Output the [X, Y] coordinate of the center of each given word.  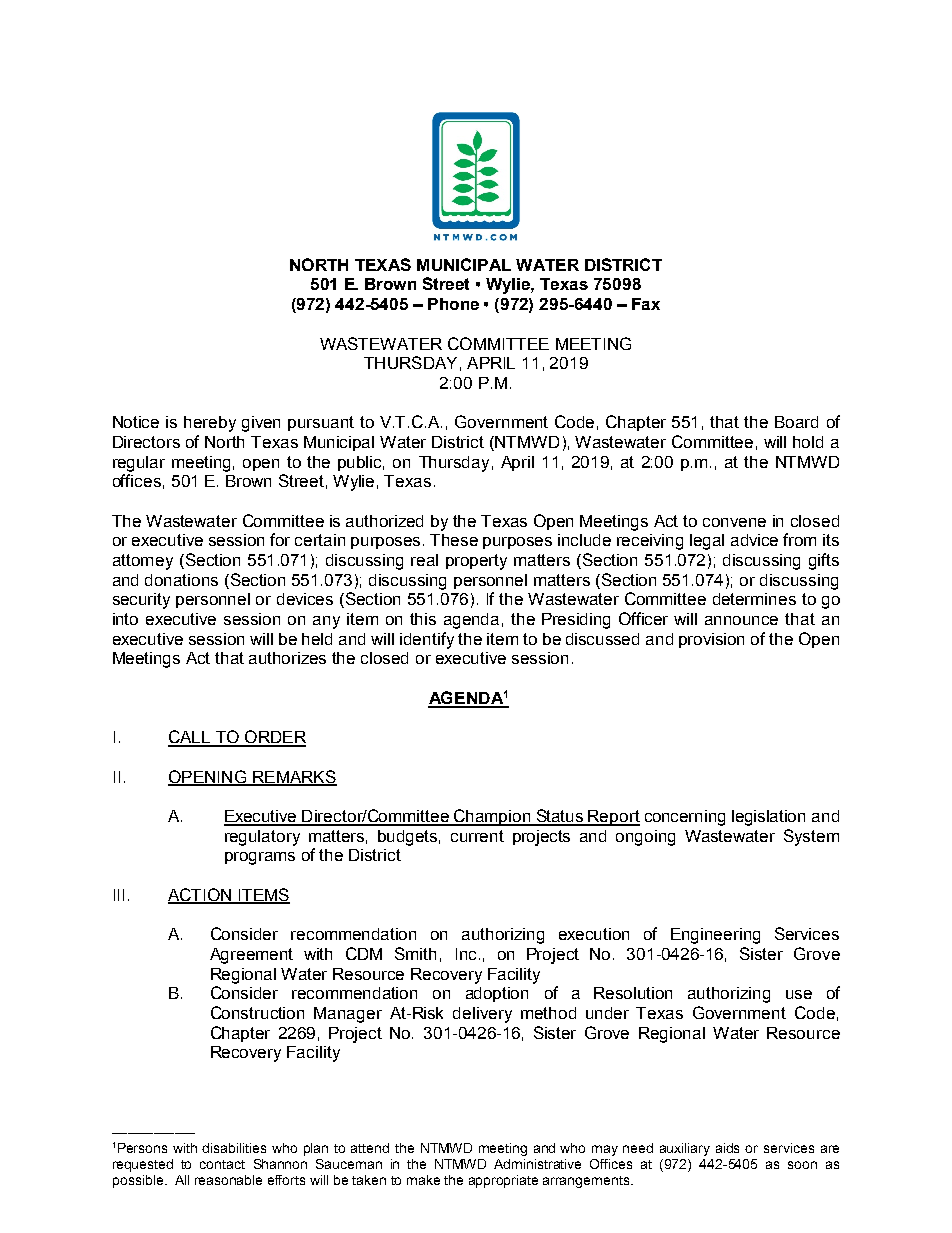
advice [754, 540]
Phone [453, 304]
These [454, 540]
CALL [190, 738]
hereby [210, 424]
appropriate [503, 1181]
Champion [492, 817]
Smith [415, 953]
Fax [646, 304]
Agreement [251, 956]
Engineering [715, 936]
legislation [768, 818]
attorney [143, 562]
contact [222, 1164]
